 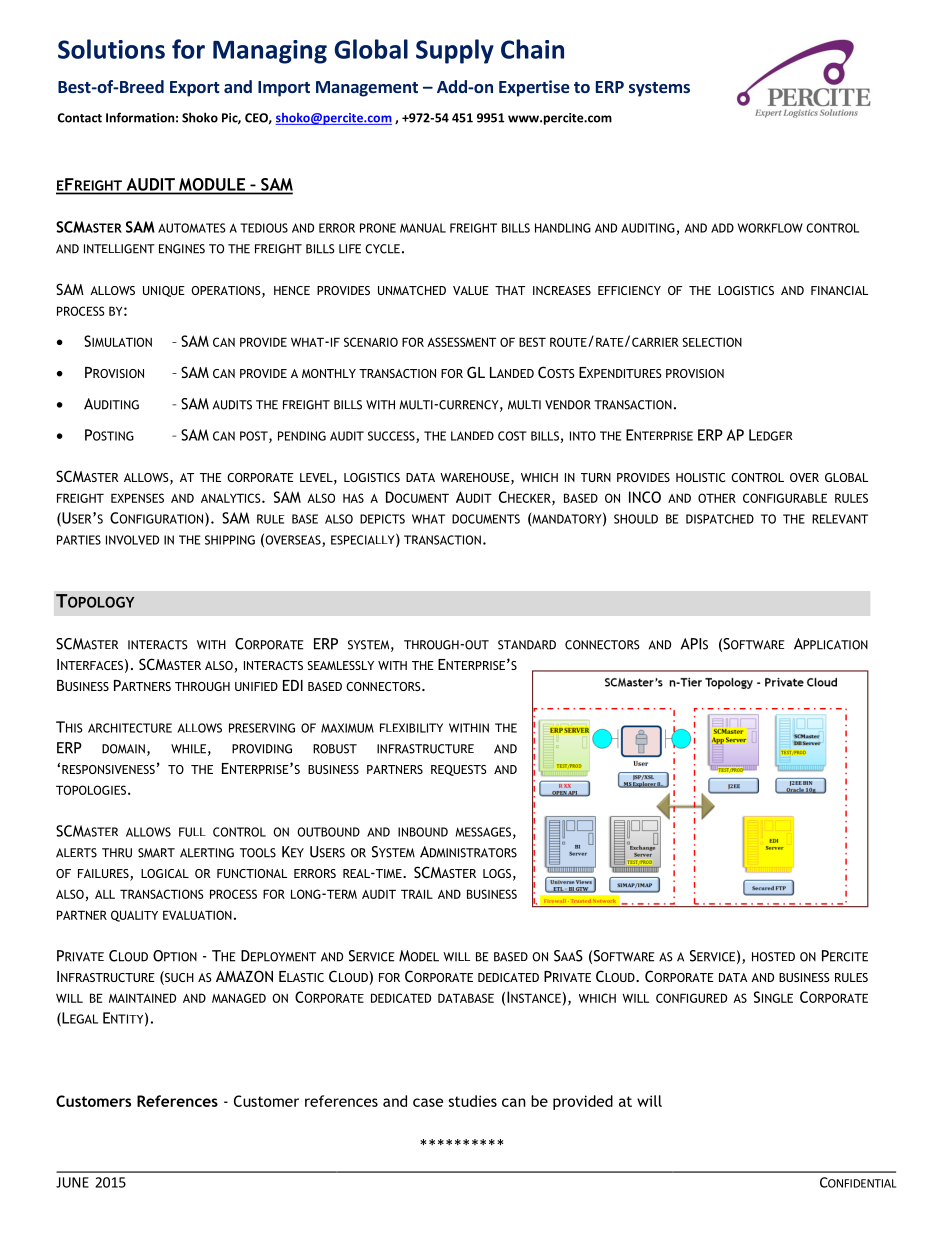 I want to click on studies, so click(x=473, y=1101).
